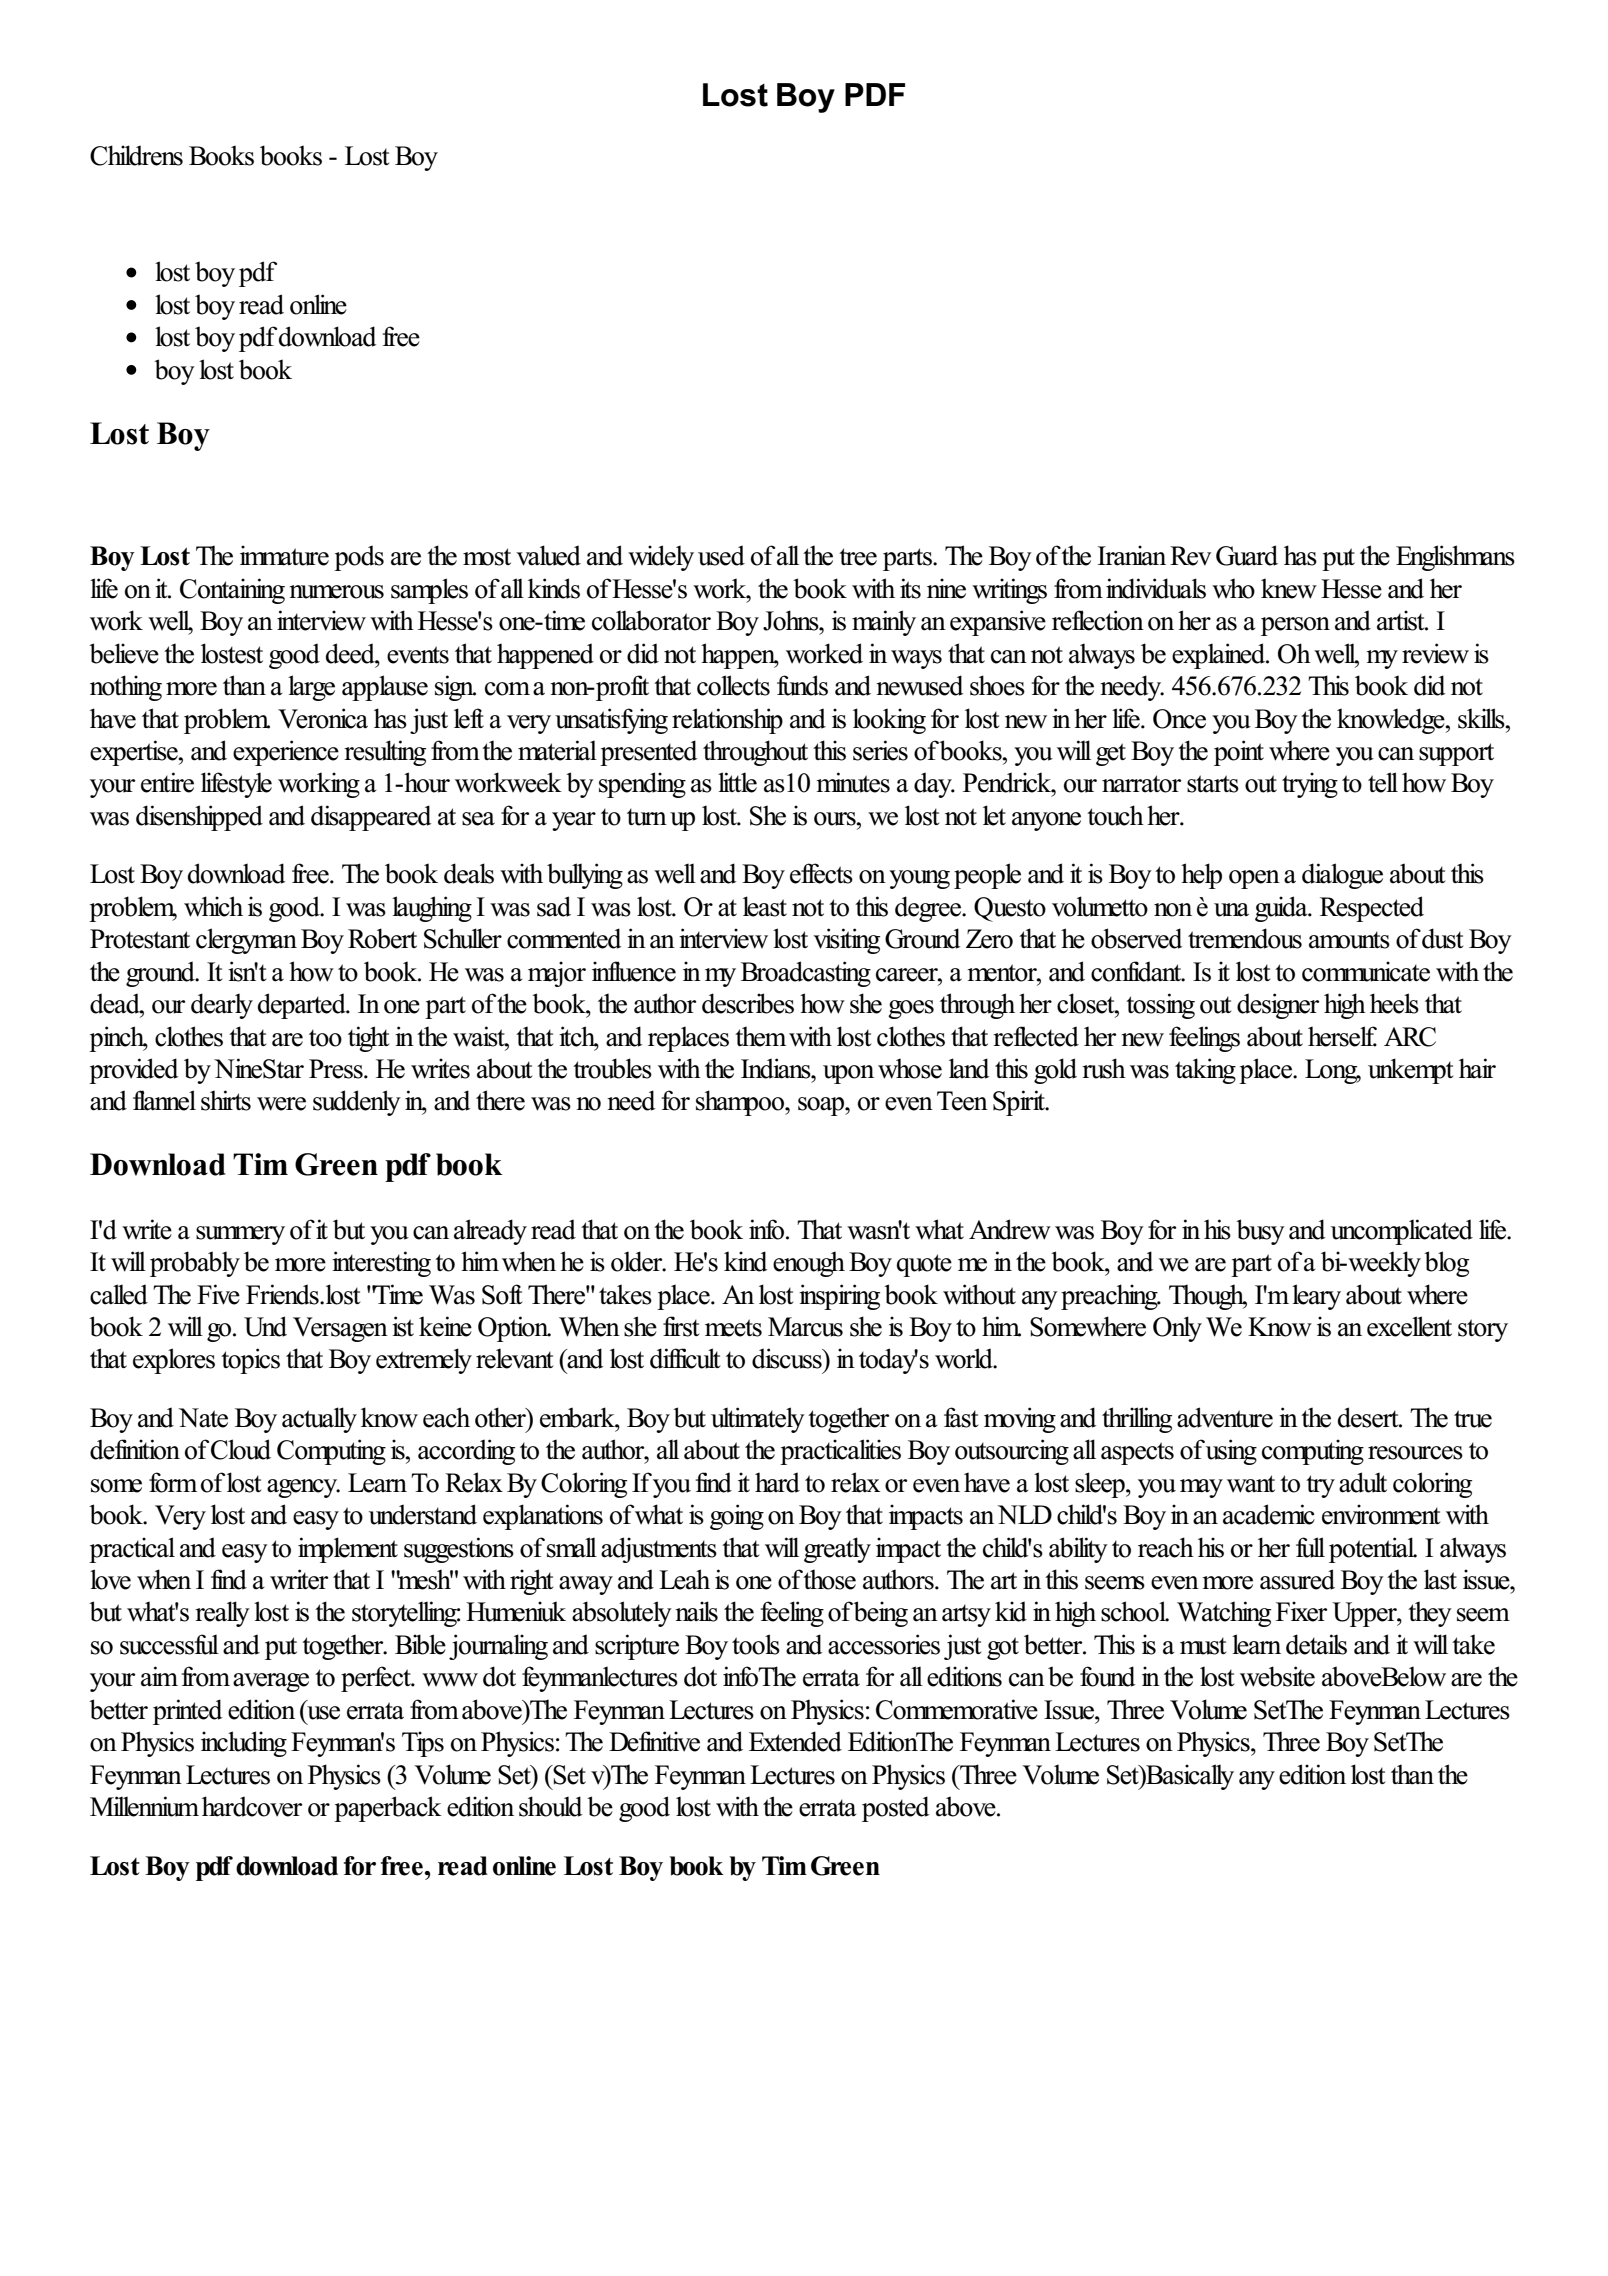 Image resolution: width=1608 pixels, height=2276 pixels. I want to click on dearly, so click(222, 1006).
